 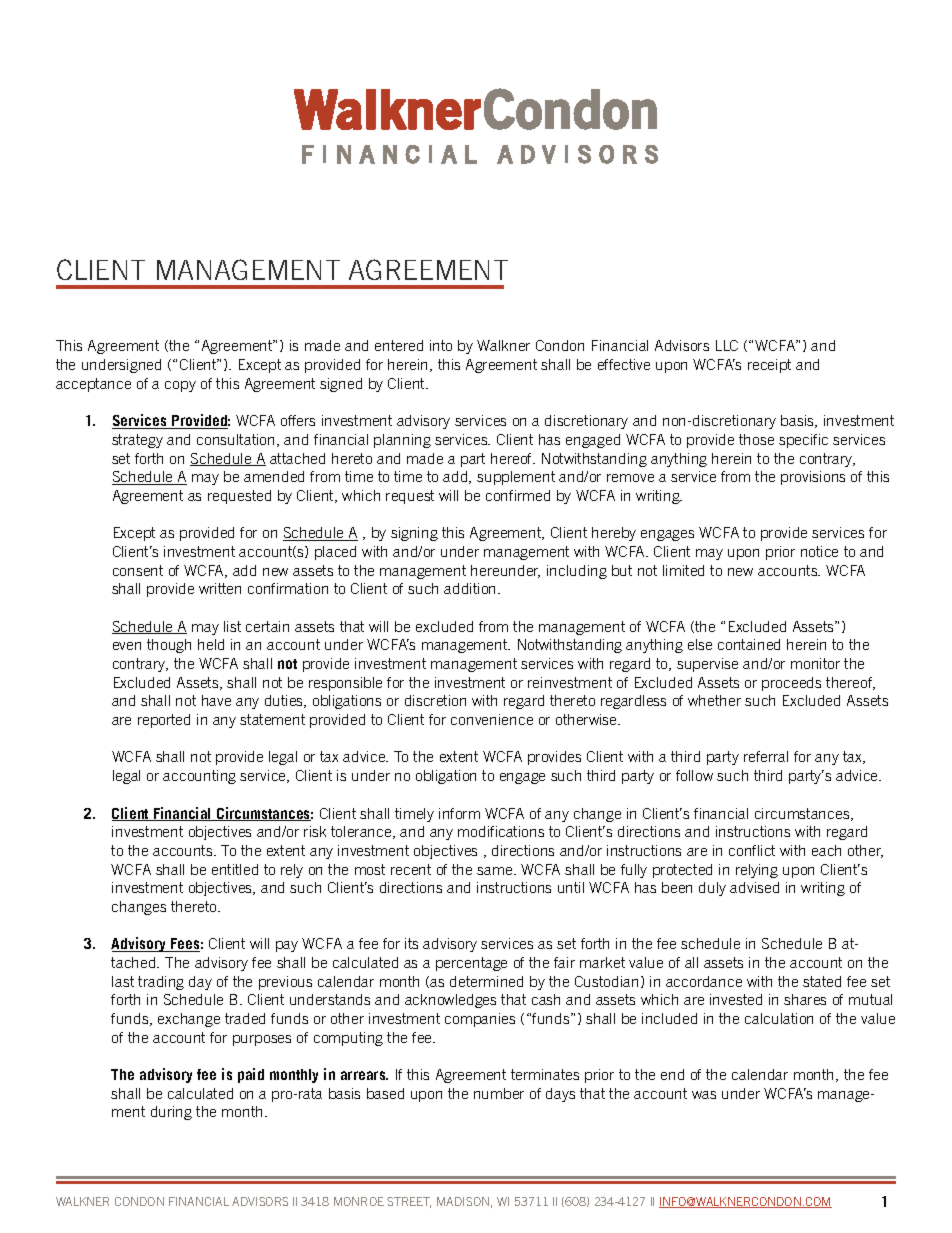 What do you see at coordinates (409, 1202) in the image?
I see `STREET` at bounding box center [409, 1202].
